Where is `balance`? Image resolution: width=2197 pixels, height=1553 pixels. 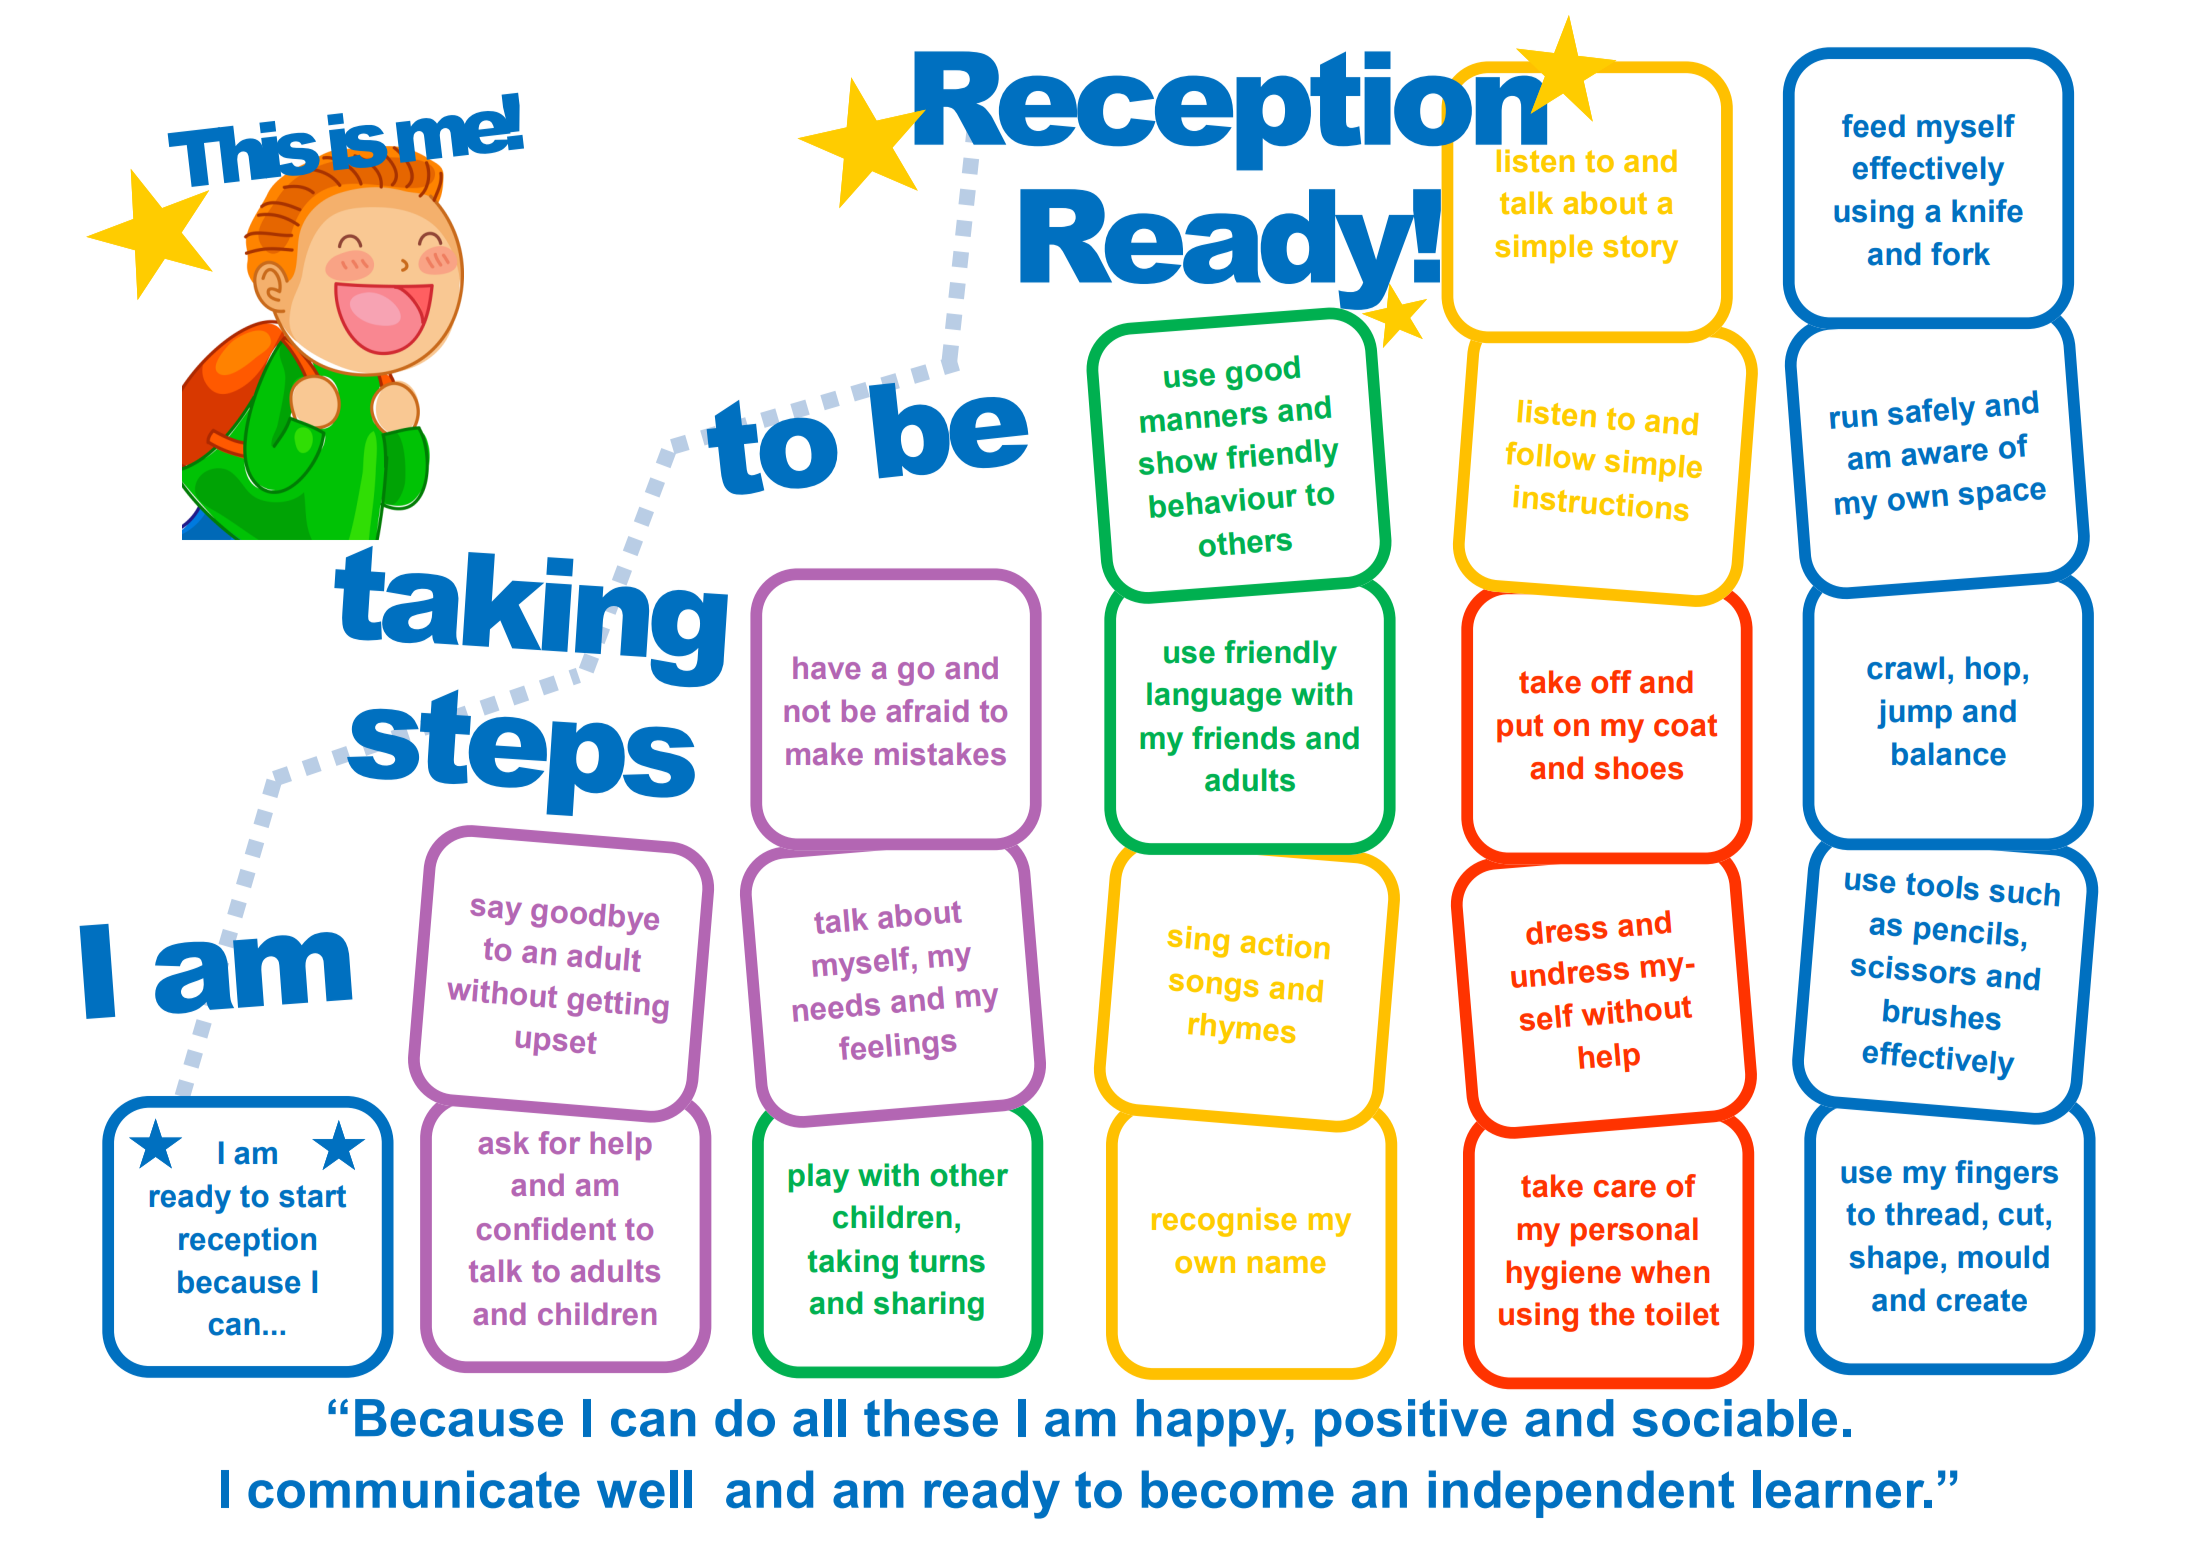 balance is located at coordinates (1949, 754).
